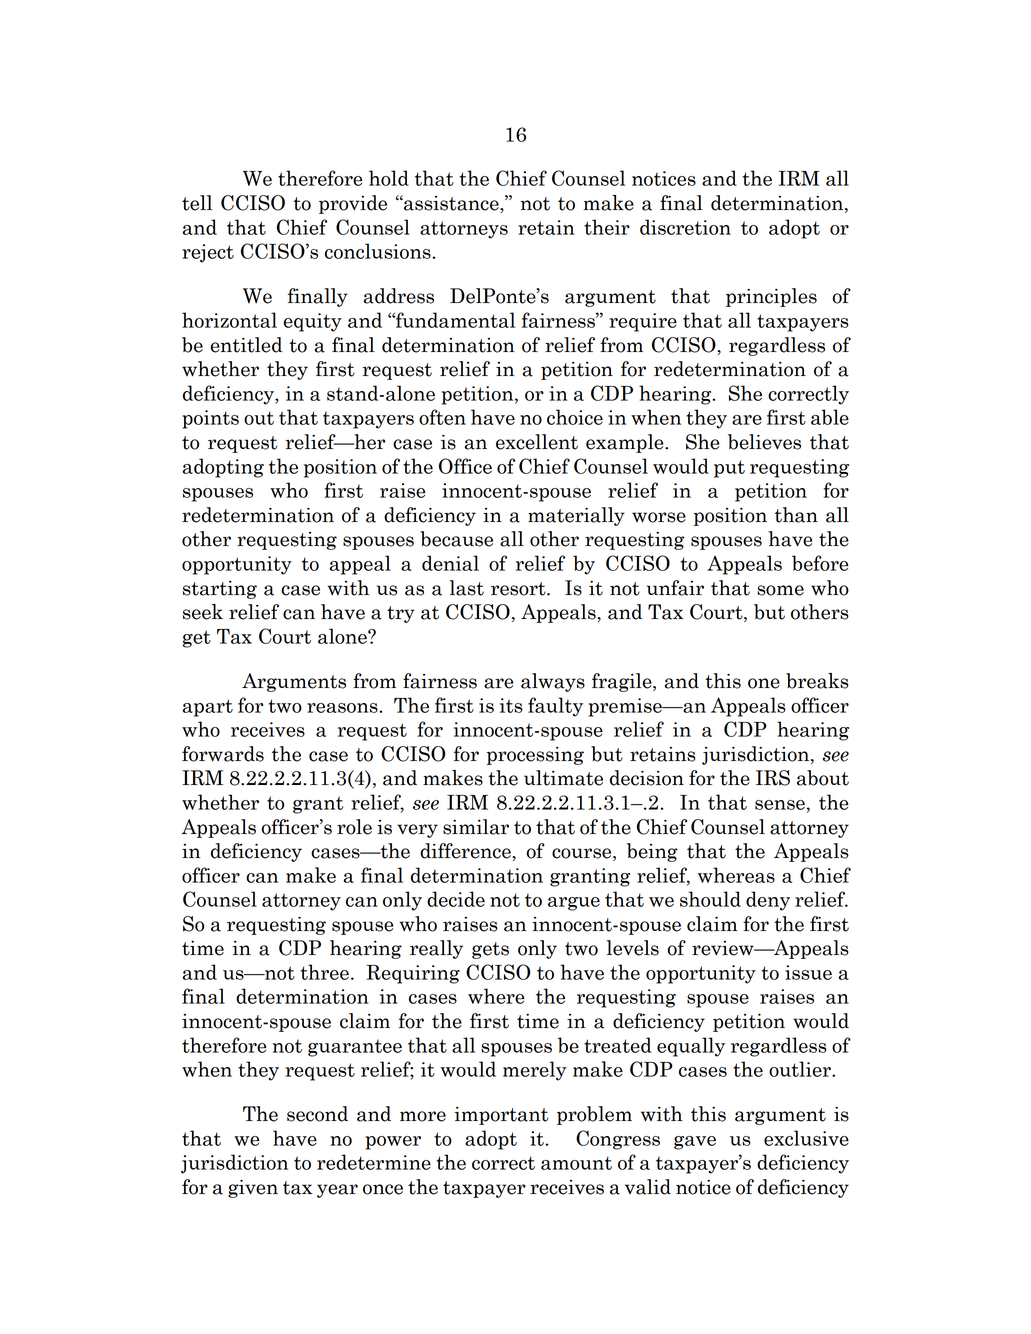  I want to click on tell, so click(197, 203).
